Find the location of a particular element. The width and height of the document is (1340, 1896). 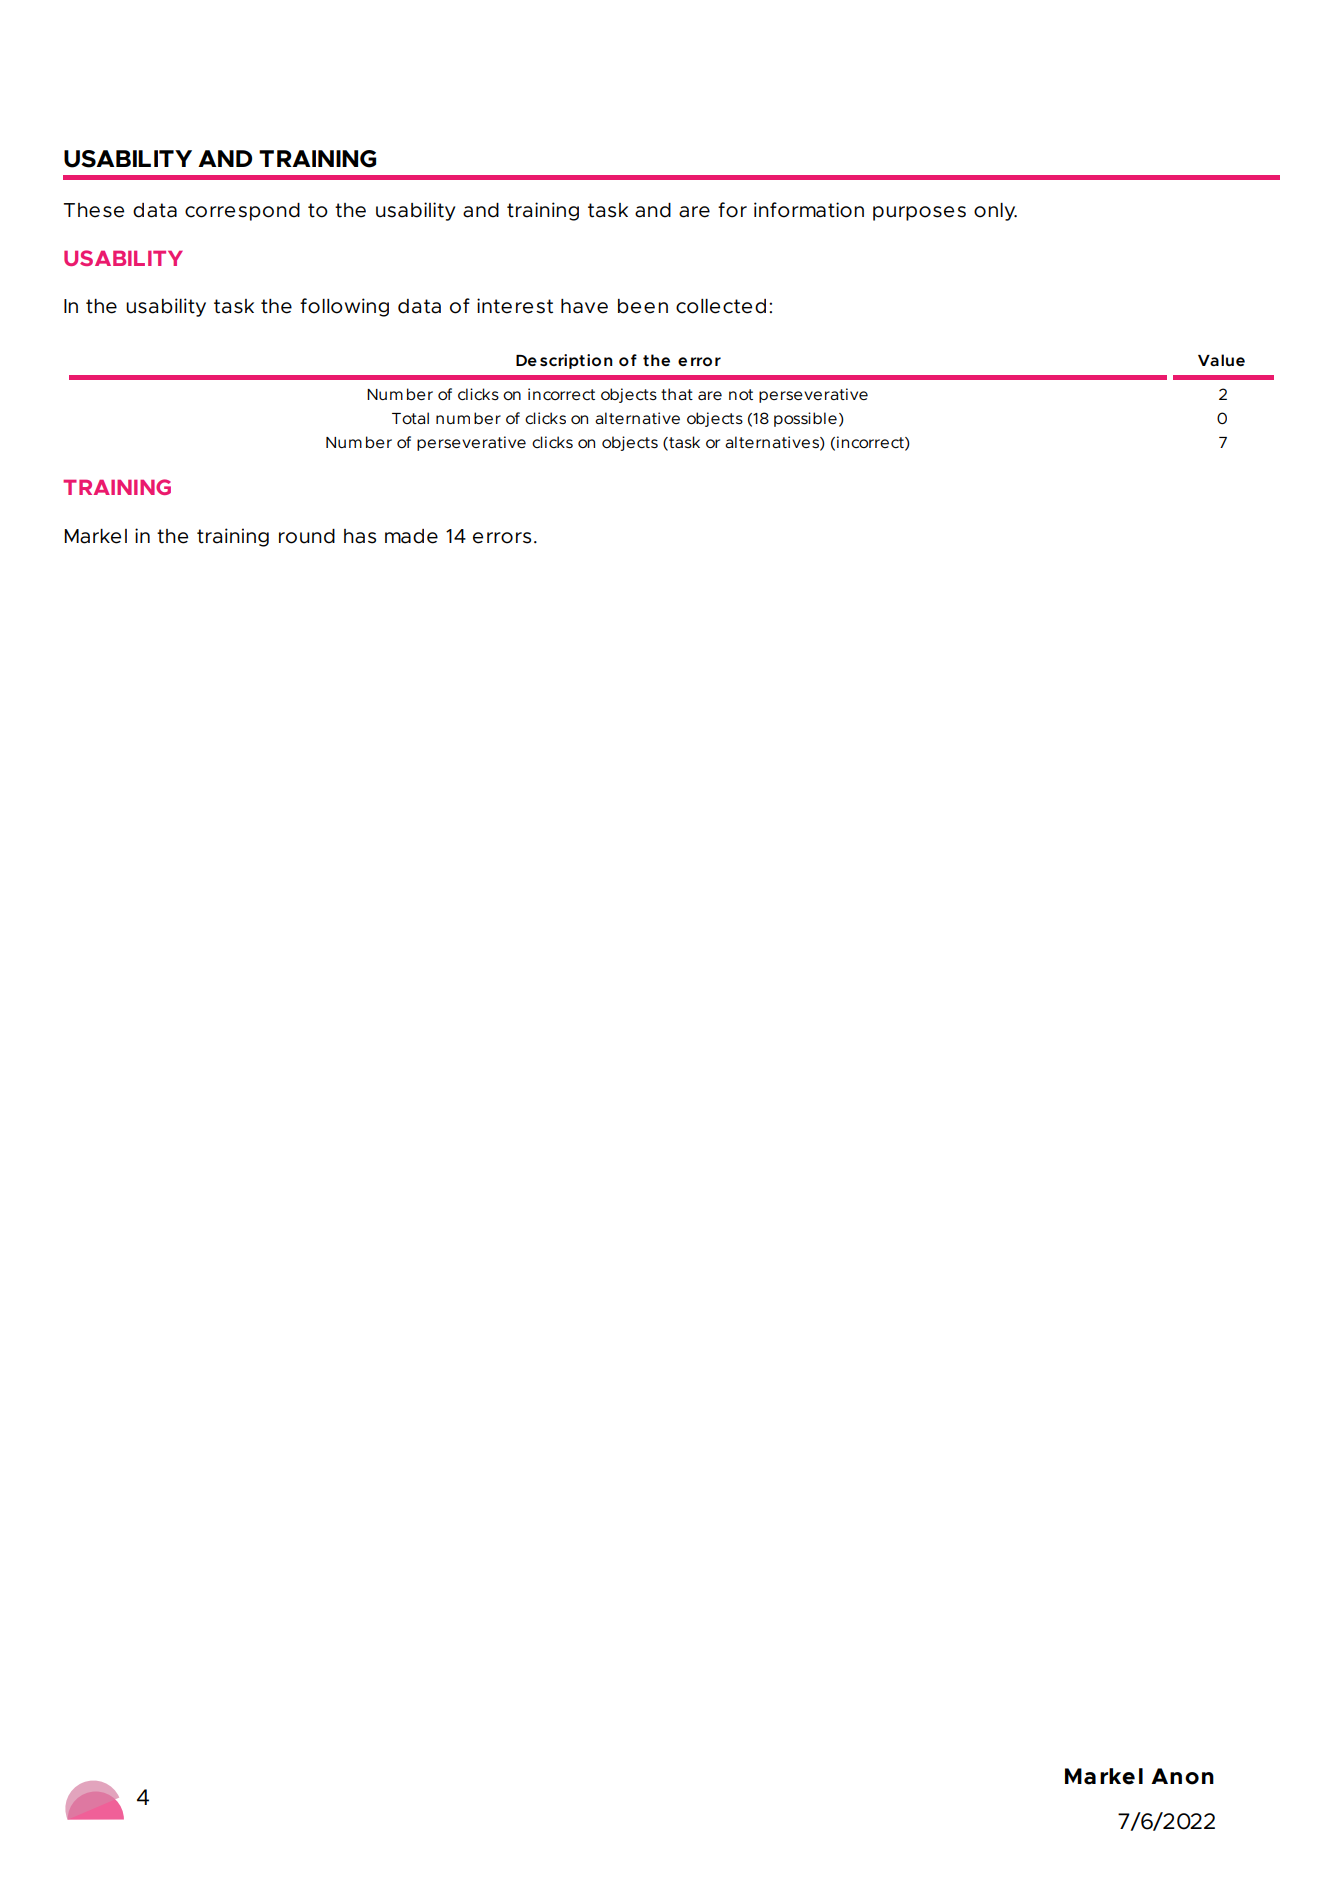

has is located at coordinates (360, 536).
